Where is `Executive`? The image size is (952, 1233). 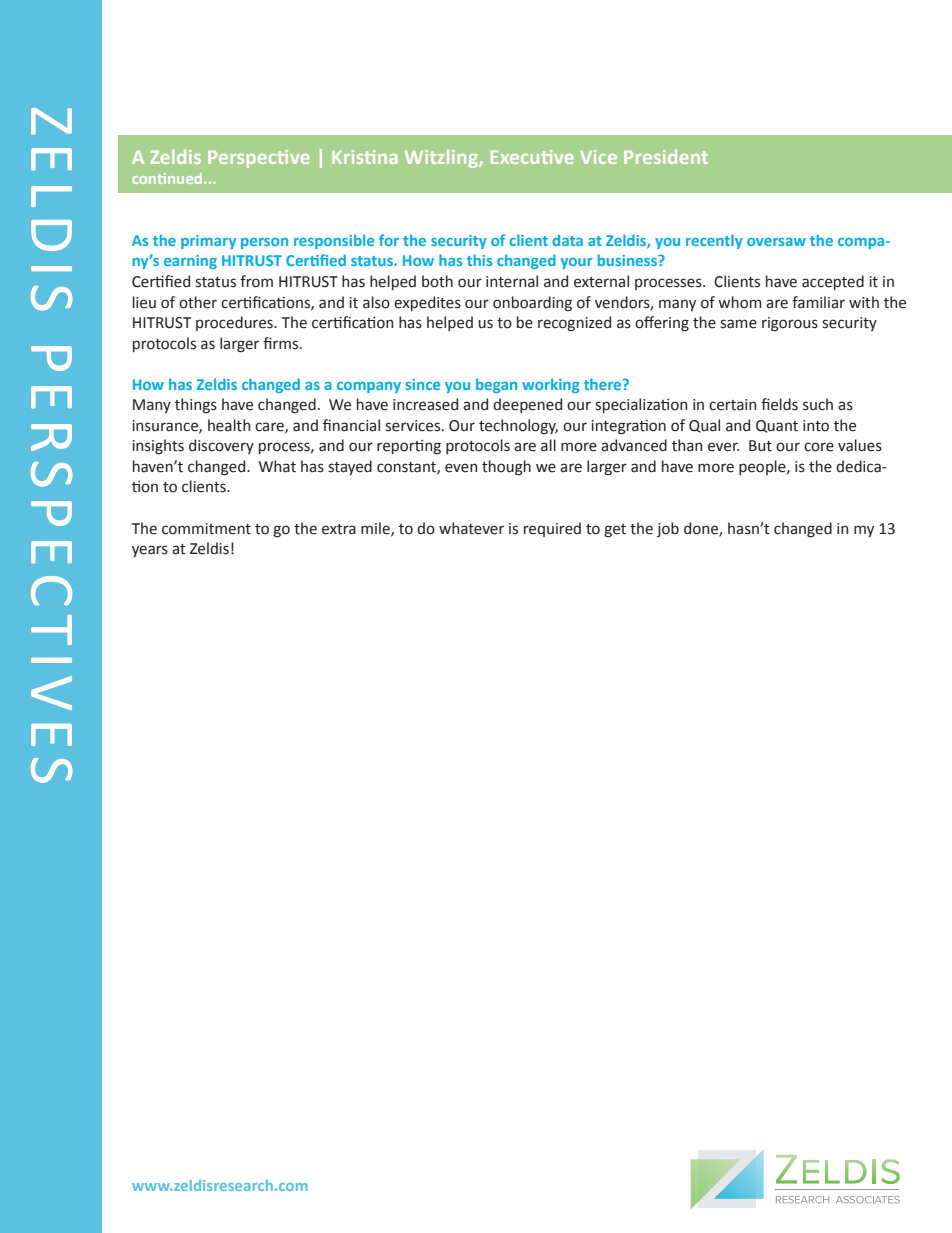
Executive is located at coordinates (532, 157).
